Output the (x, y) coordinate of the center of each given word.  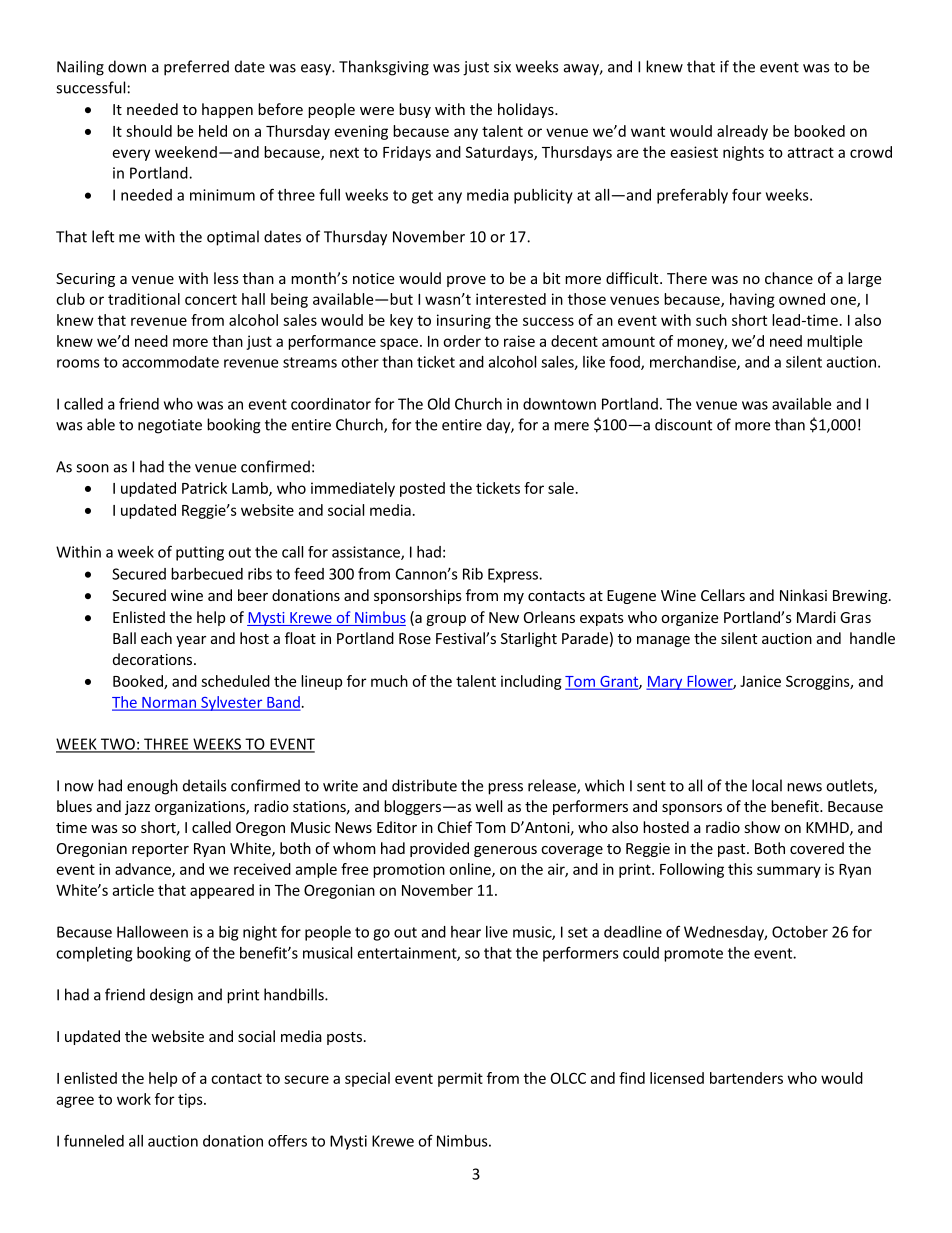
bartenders (746, 1078)
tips (191, 1100)
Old (439, 404)
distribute (424, 785)
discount (683, 424)
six (502, 67)
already (742, 132)
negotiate (170, 426)
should (149, 131)
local (767, 785)
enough (152, 787)
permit (460, 1079)
